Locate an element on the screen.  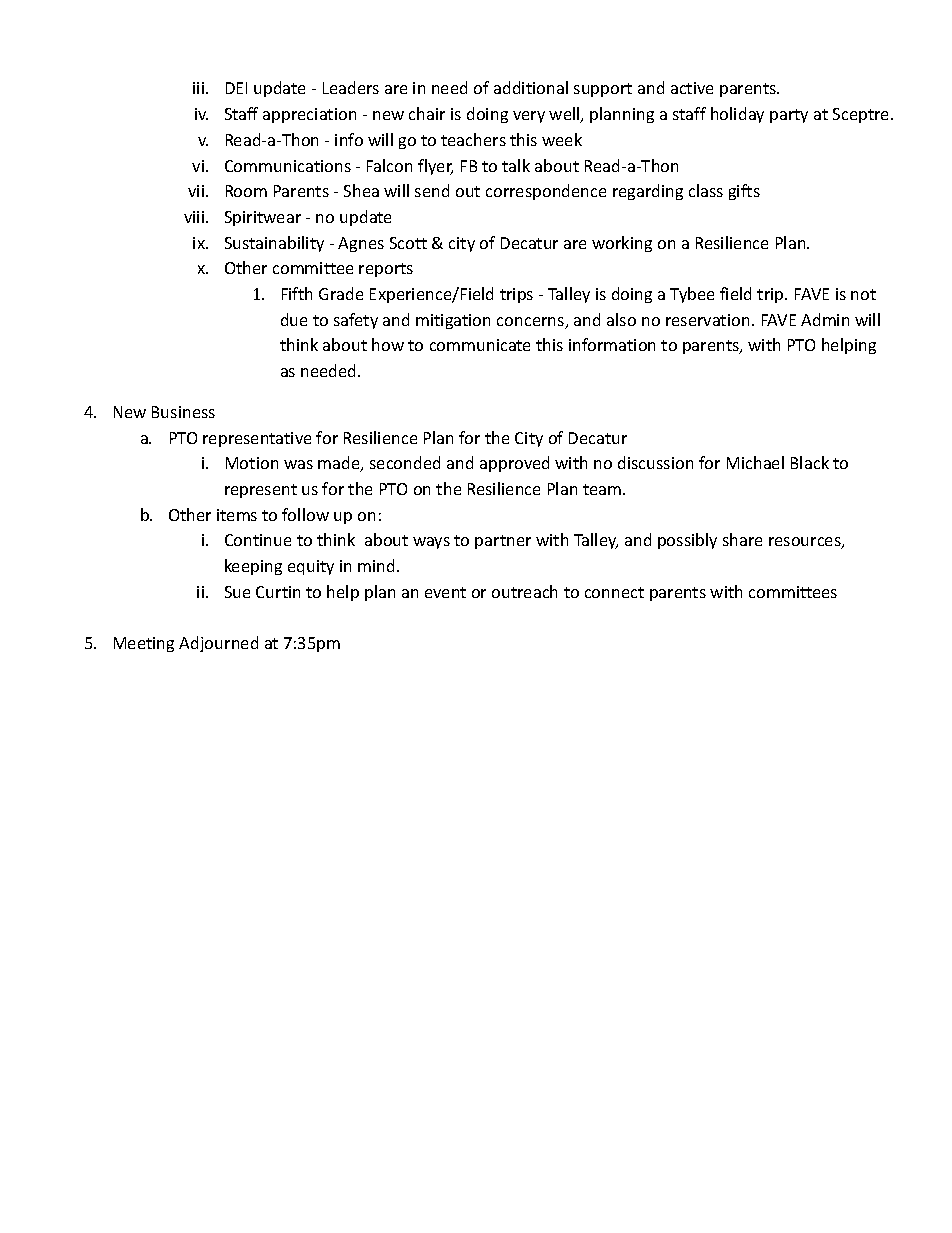
Admin is located at coordinates (825, 319).
